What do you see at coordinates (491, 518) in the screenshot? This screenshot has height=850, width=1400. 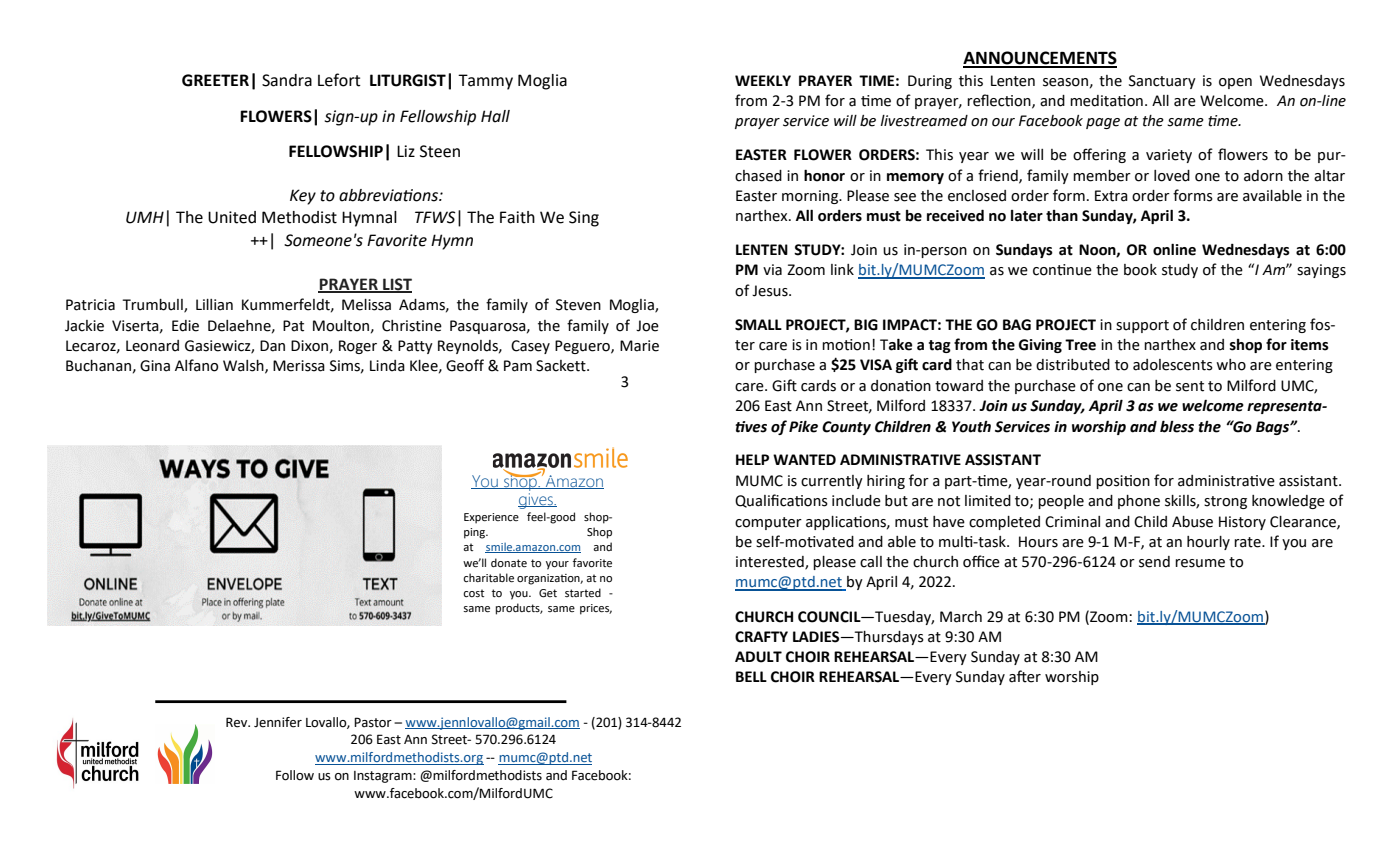 I see `Experience` at bounding box center [491, 518].
